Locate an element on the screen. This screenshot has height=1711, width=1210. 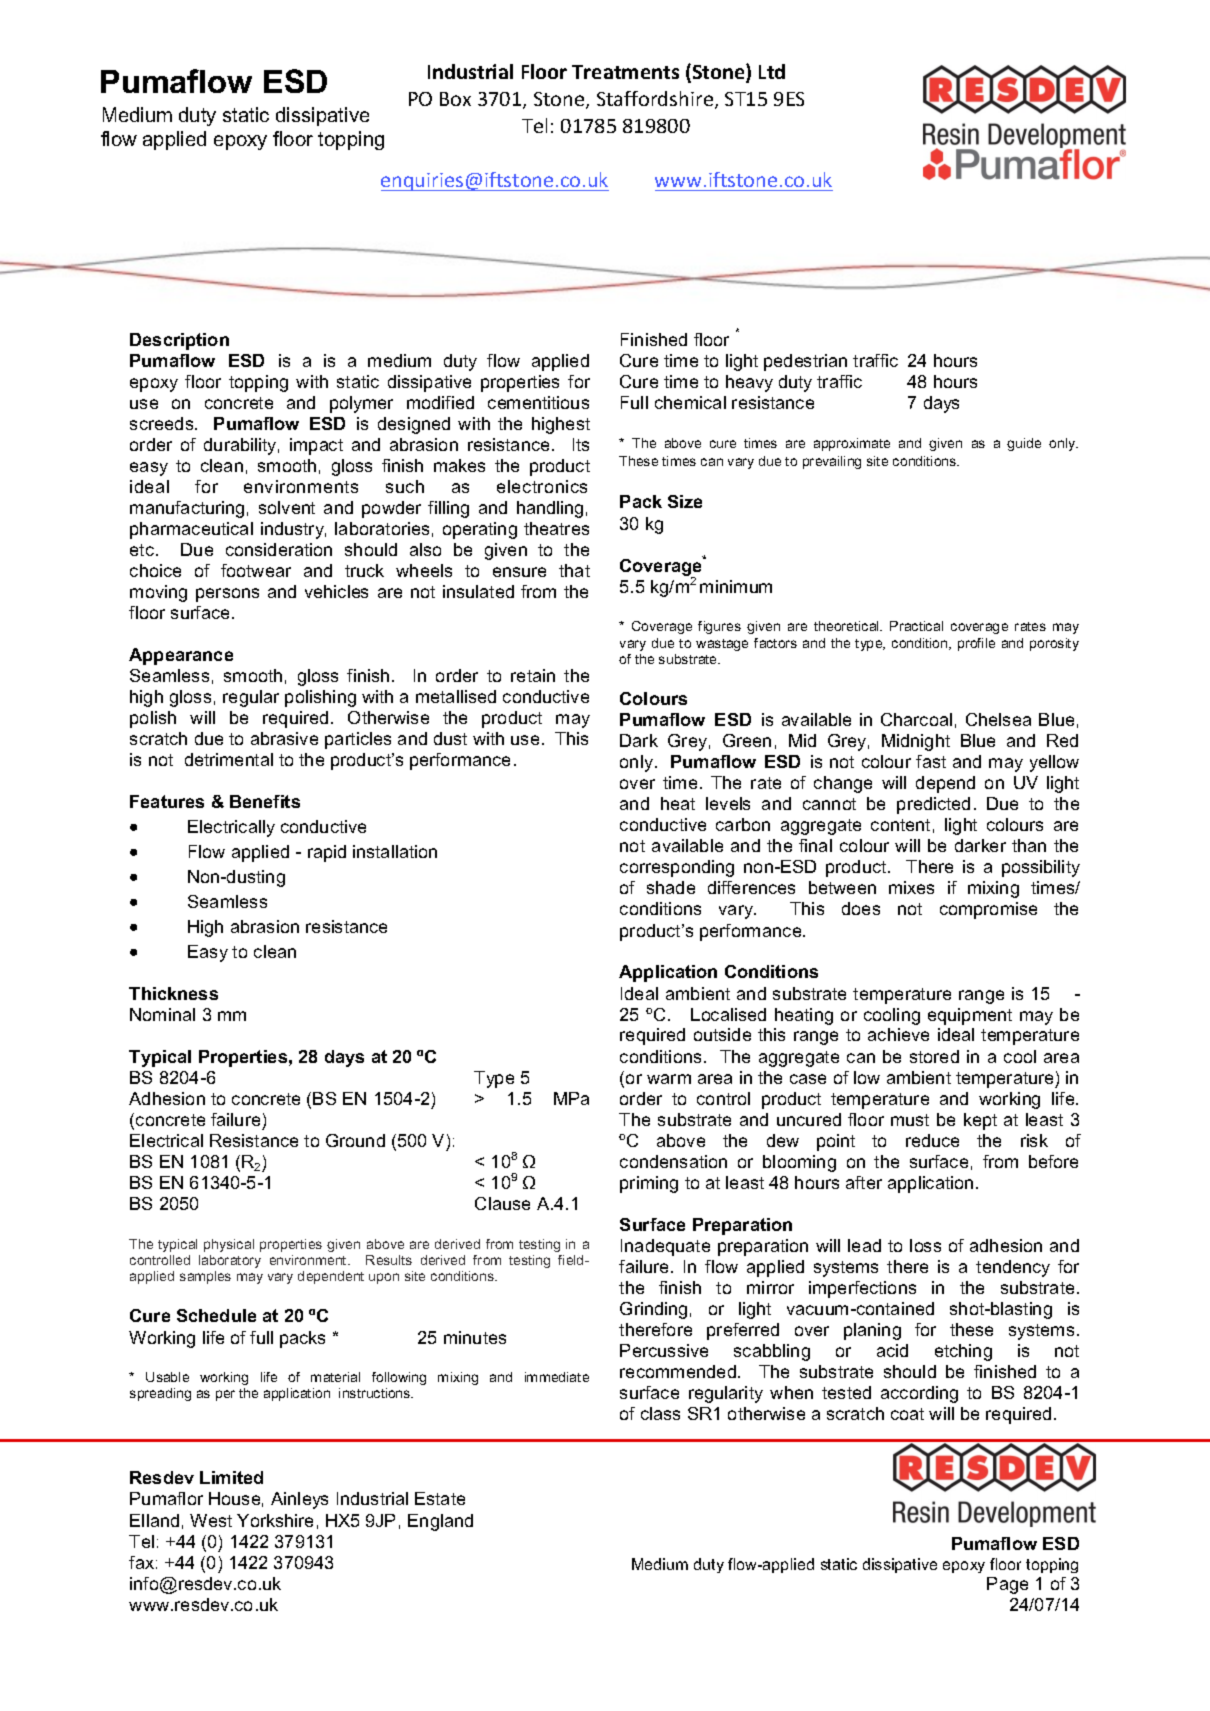
Page is located at coordinates (1007, 1585).
